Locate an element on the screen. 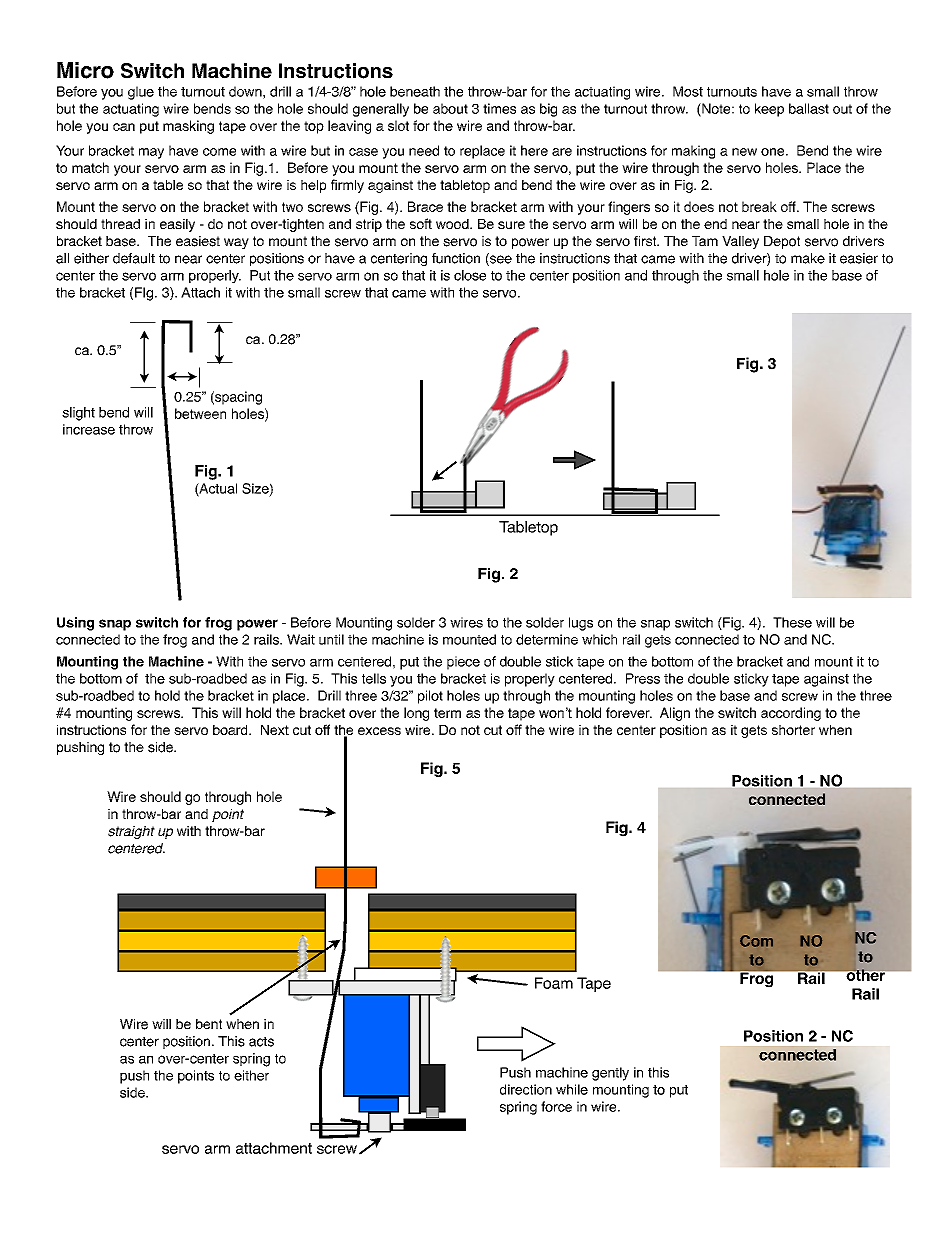 The width and height of the screenshot is (952, 1233). glue is located at coordinates (141, 93).
